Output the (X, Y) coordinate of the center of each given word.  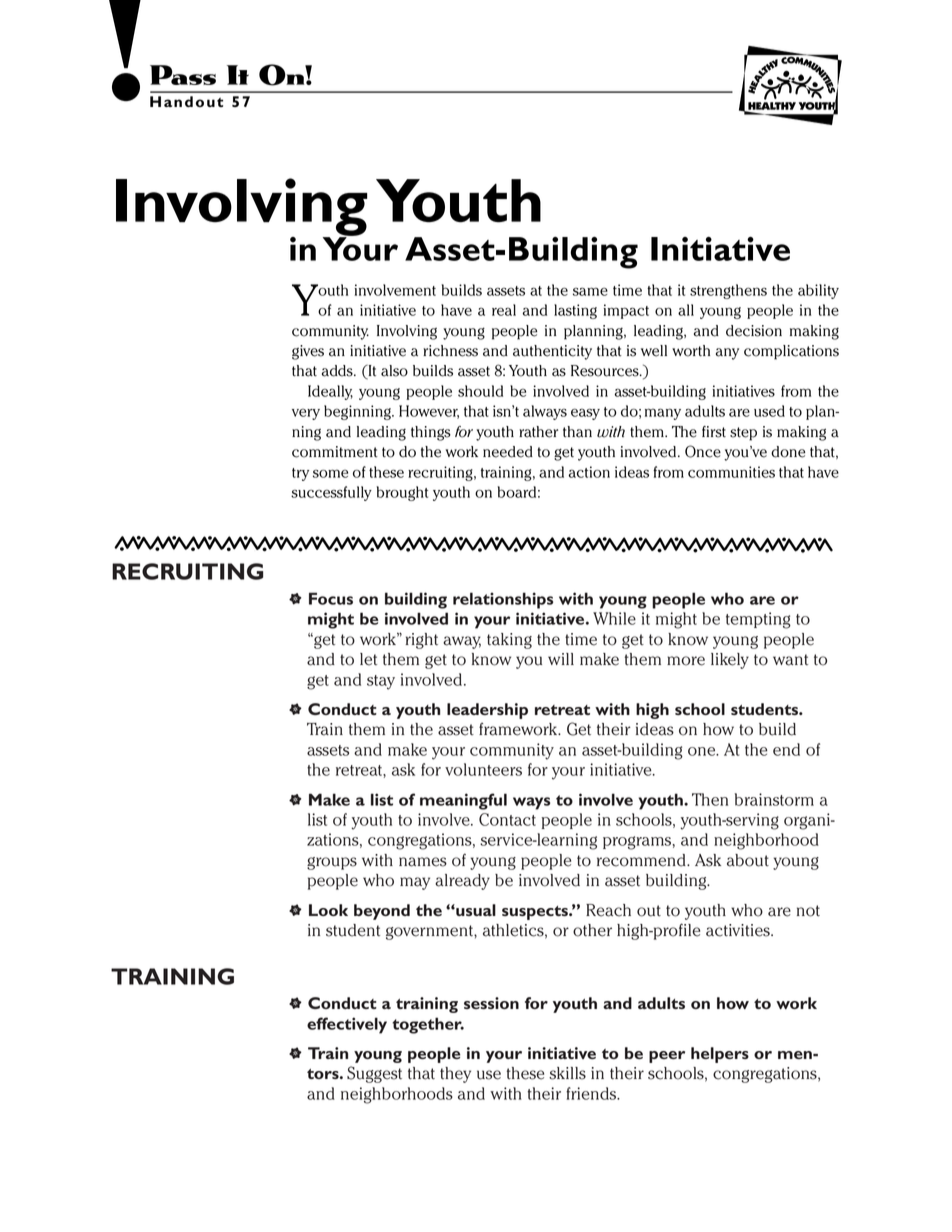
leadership (487, 711)
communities (731, 472)
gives (308, 352)
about (748, 860)
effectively (347, 1025)
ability (818, 291)
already (462, 882)
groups (332, 863)
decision (754, 331)
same (590, 291)
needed (508, 452)
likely (730, 661)
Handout (186, 101)
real (504, 310)
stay (381, 682)
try (300, 474)
